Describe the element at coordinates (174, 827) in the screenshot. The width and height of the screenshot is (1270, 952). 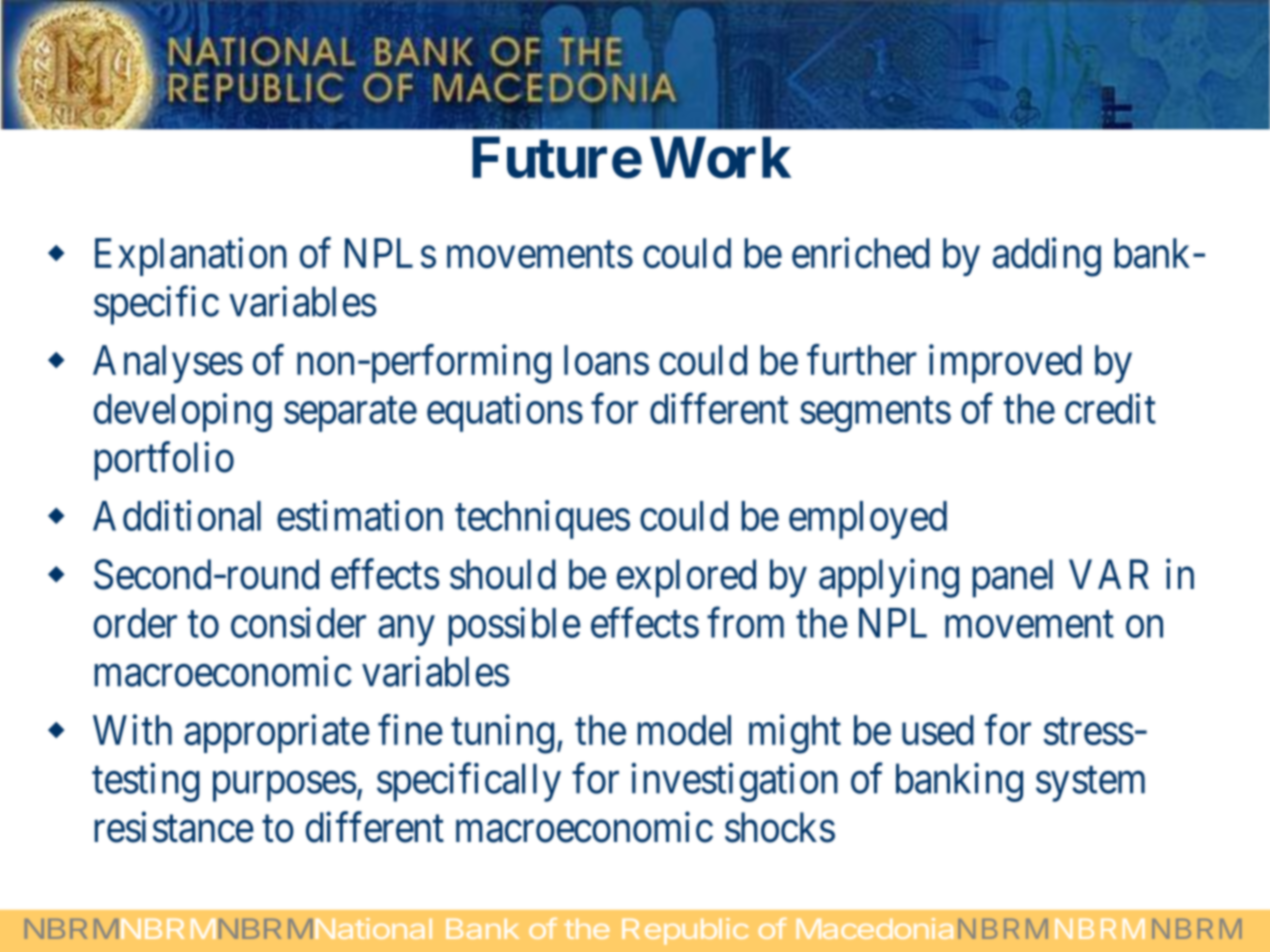
I see `resistance` at that location.
